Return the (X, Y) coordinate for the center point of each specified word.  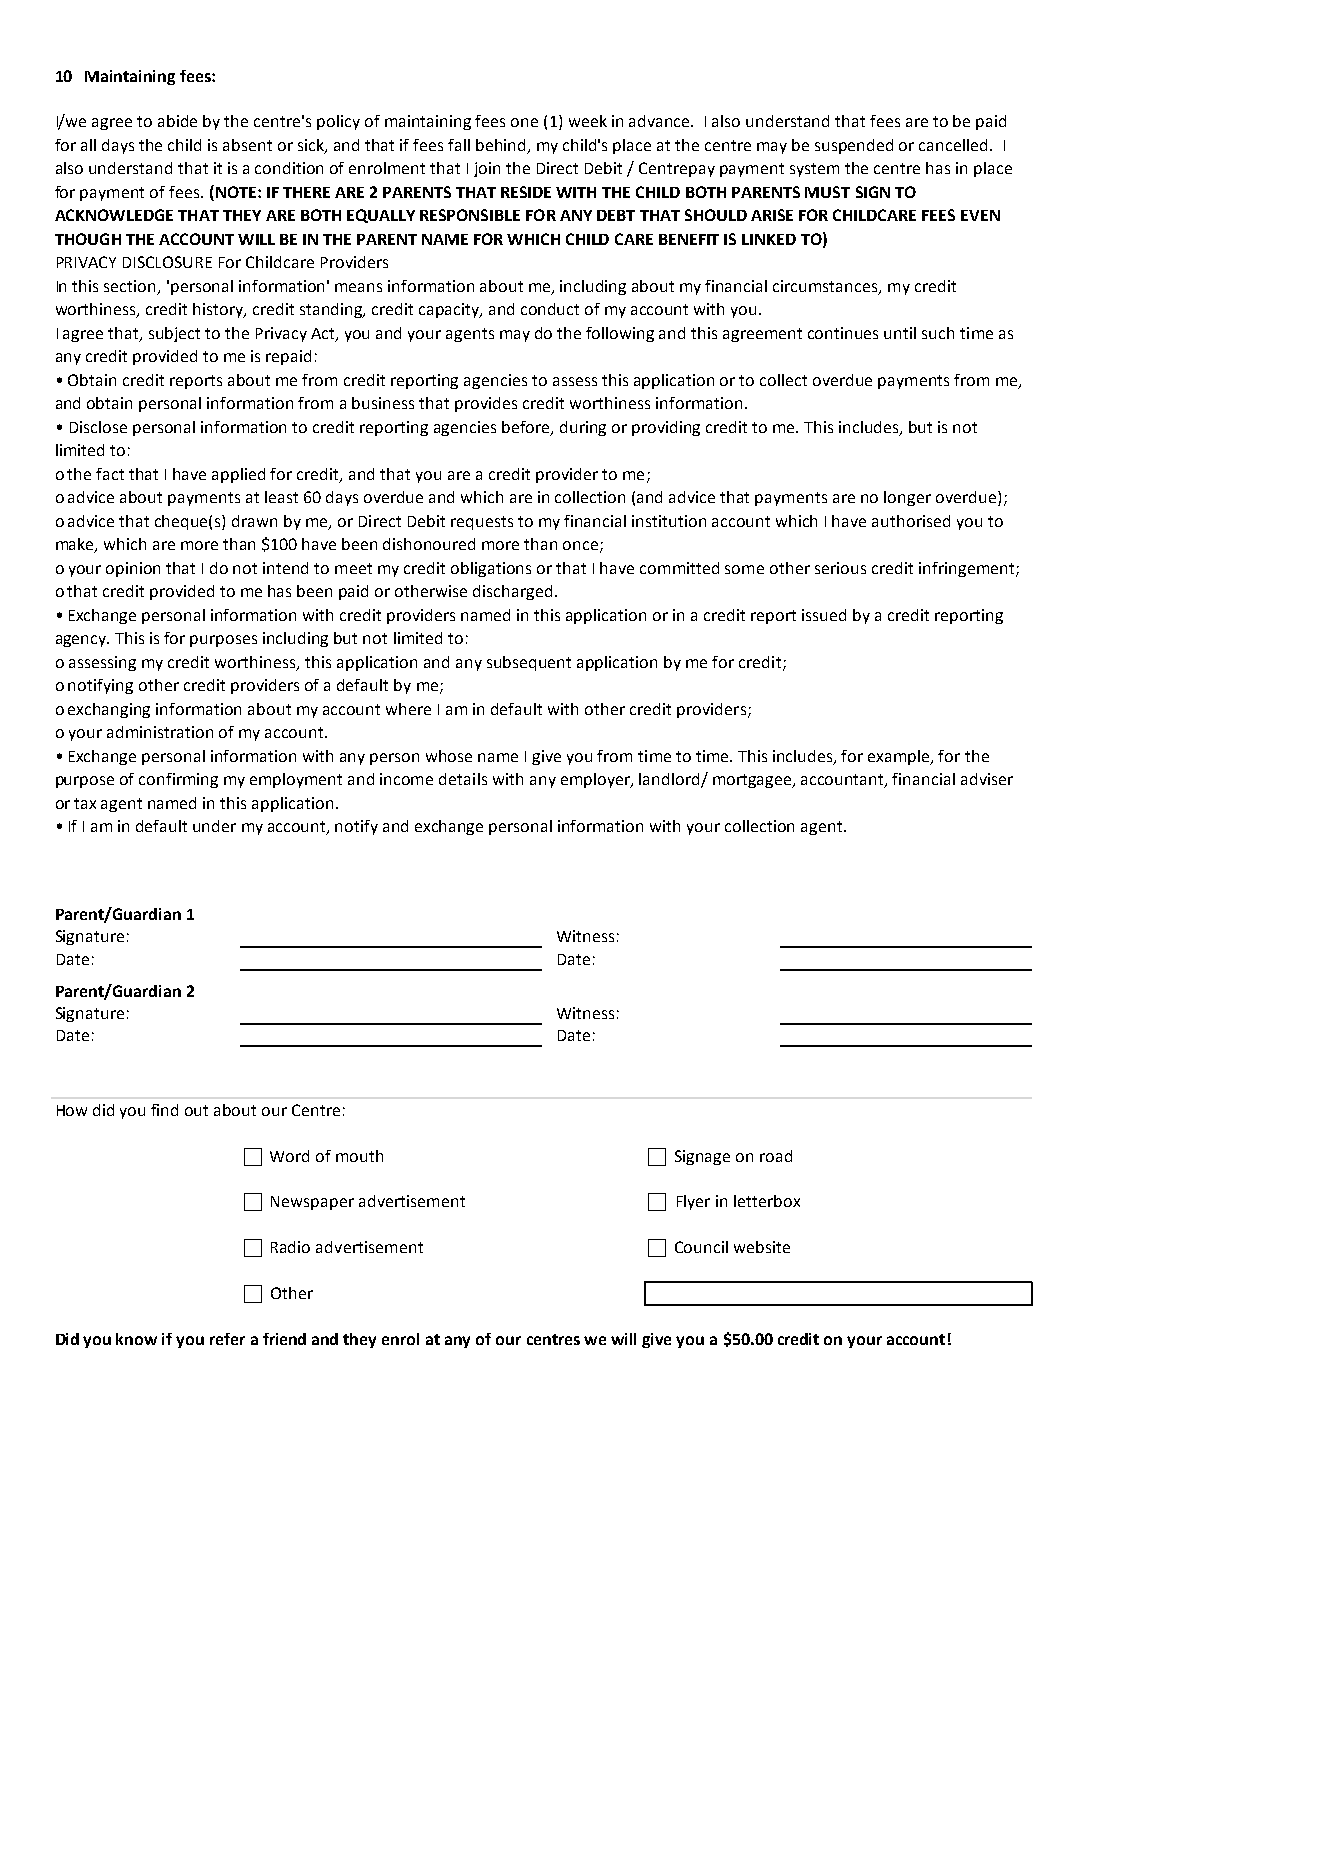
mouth (359, 1156)
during (583, 428)
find (164, 1110)
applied (238, 475)
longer (907, 498)
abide (177, 121)
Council (701, 1247)
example (900, 757)
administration (160, 732)
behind (502, 146)
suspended (854, 146)
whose (449, 756)
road (776, 1156)
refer (227, 1339)
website (762, 1247)
